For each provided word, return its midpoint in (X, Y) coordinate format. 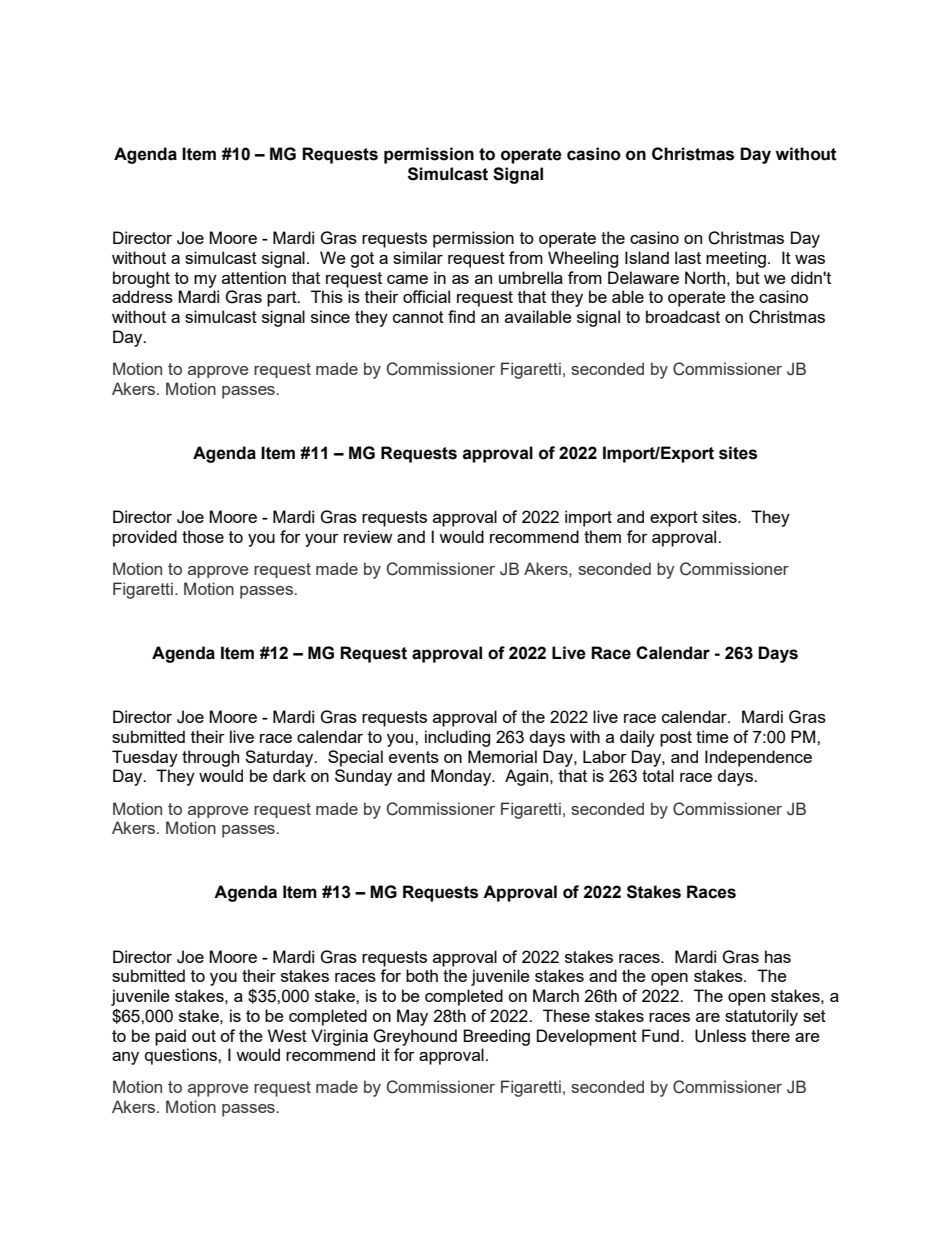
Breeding (496, 1037)
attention (254, 277)
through (210, 758)
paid (170, 1037)
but (748, 277)
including (457, 738)
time (712, 736)
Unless (720, 1036)
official (426, 296)
